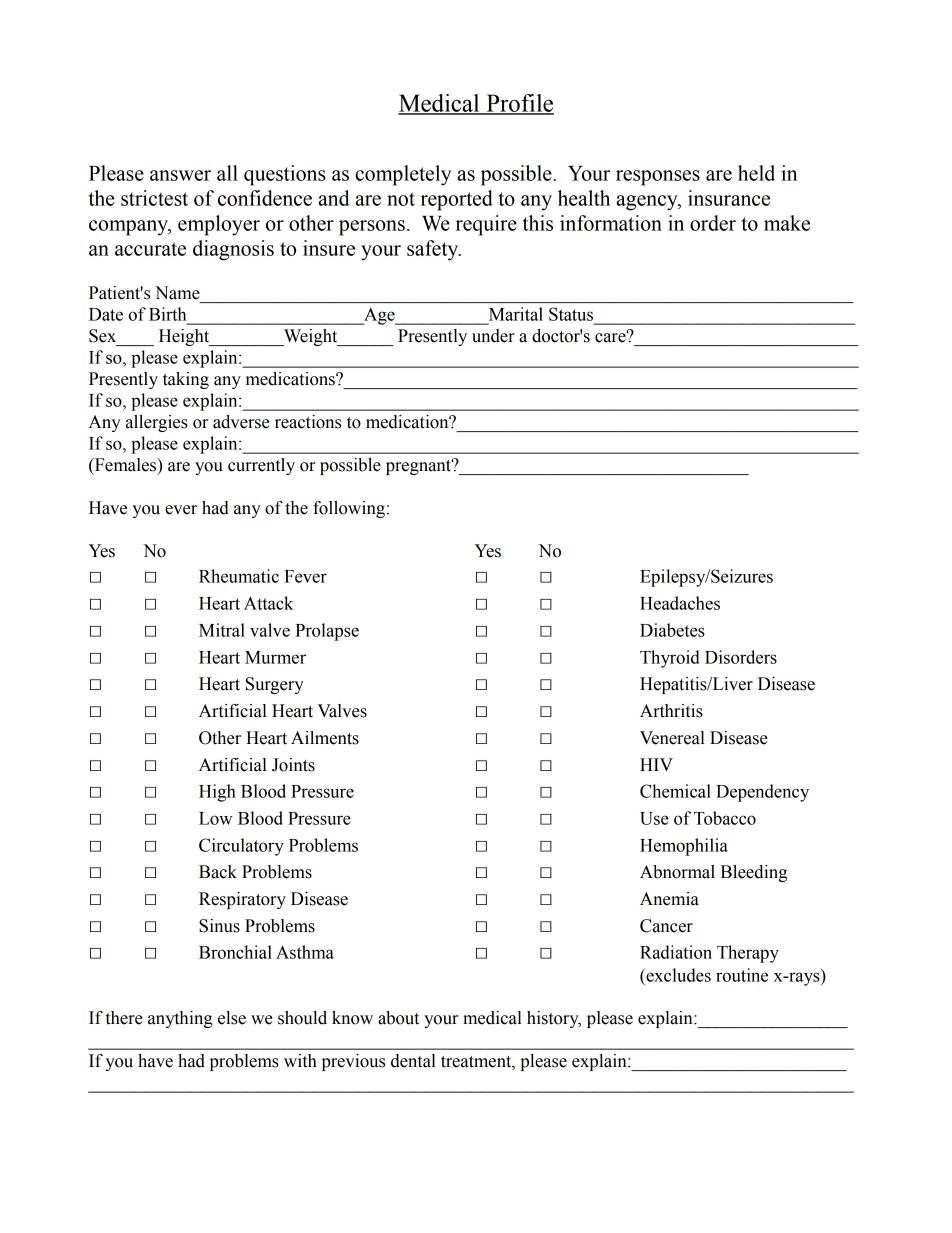 Image resolution: width=952 pixels, height=1233 pixels. Describe the element at coordinates (413, 1061) in the screenshot. I see `dental` at that location.
